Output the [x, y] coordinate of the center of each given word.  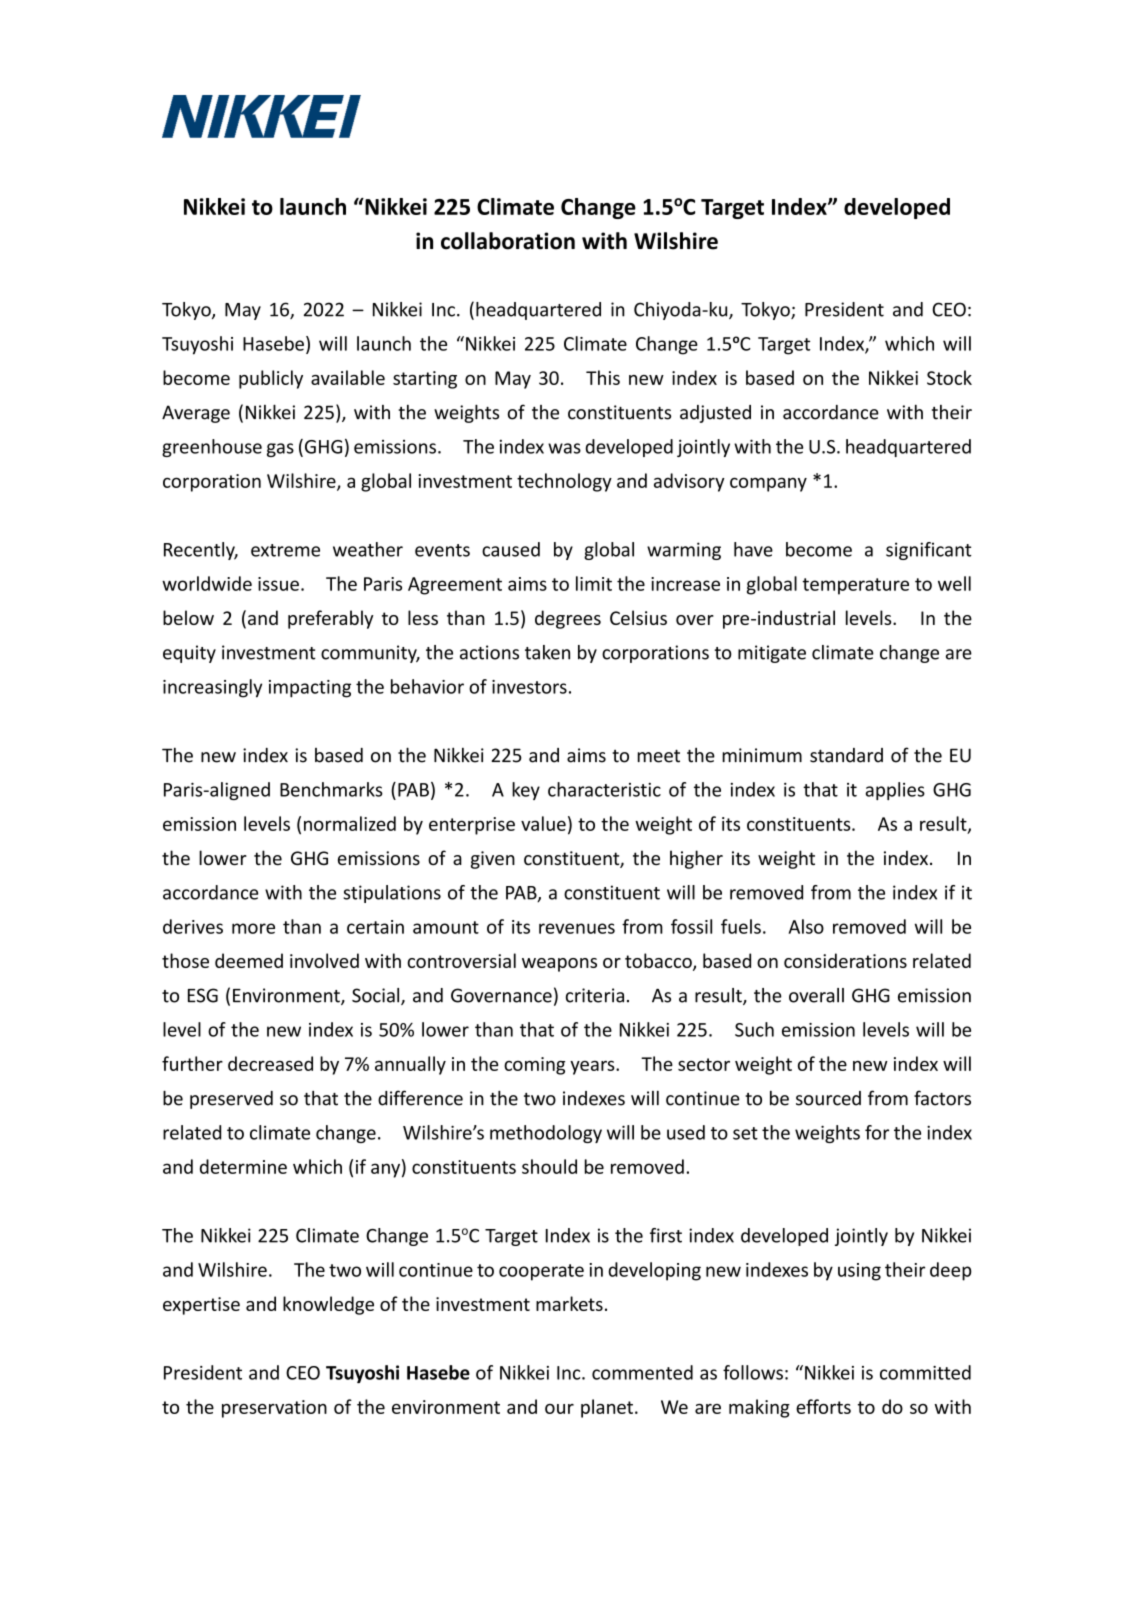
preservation [274, 1409]
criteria [595, 995]
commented [642, 1372]
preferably [330, 619]
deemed [249, 960]
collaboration [508, 241]
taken [547, 652]
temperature [855, 586]
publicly [271, 379]
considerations [845, 960]
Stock [949, 377]
